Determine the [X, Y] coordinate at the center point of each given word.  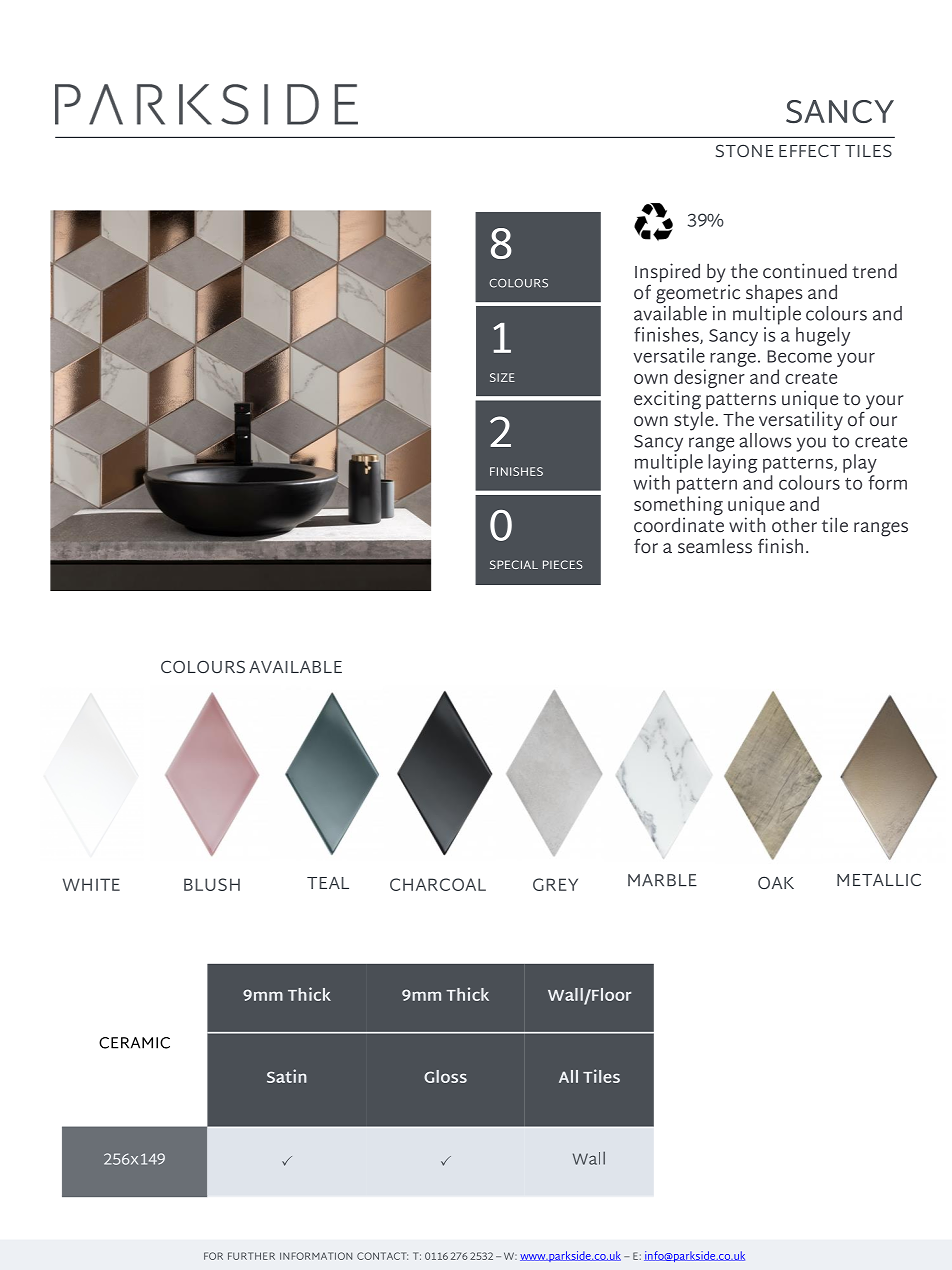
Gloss [445, 1076]
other [794, 525]
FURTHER [251, 1256]
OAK [776, 882]
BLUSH [212, 884]
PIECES [563, 564]
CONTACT [382, 1256]
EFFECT [809, 150]
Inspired [667, 274]
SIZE [502, 377]
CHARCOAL [438, 884]
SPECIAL [514, 564]
